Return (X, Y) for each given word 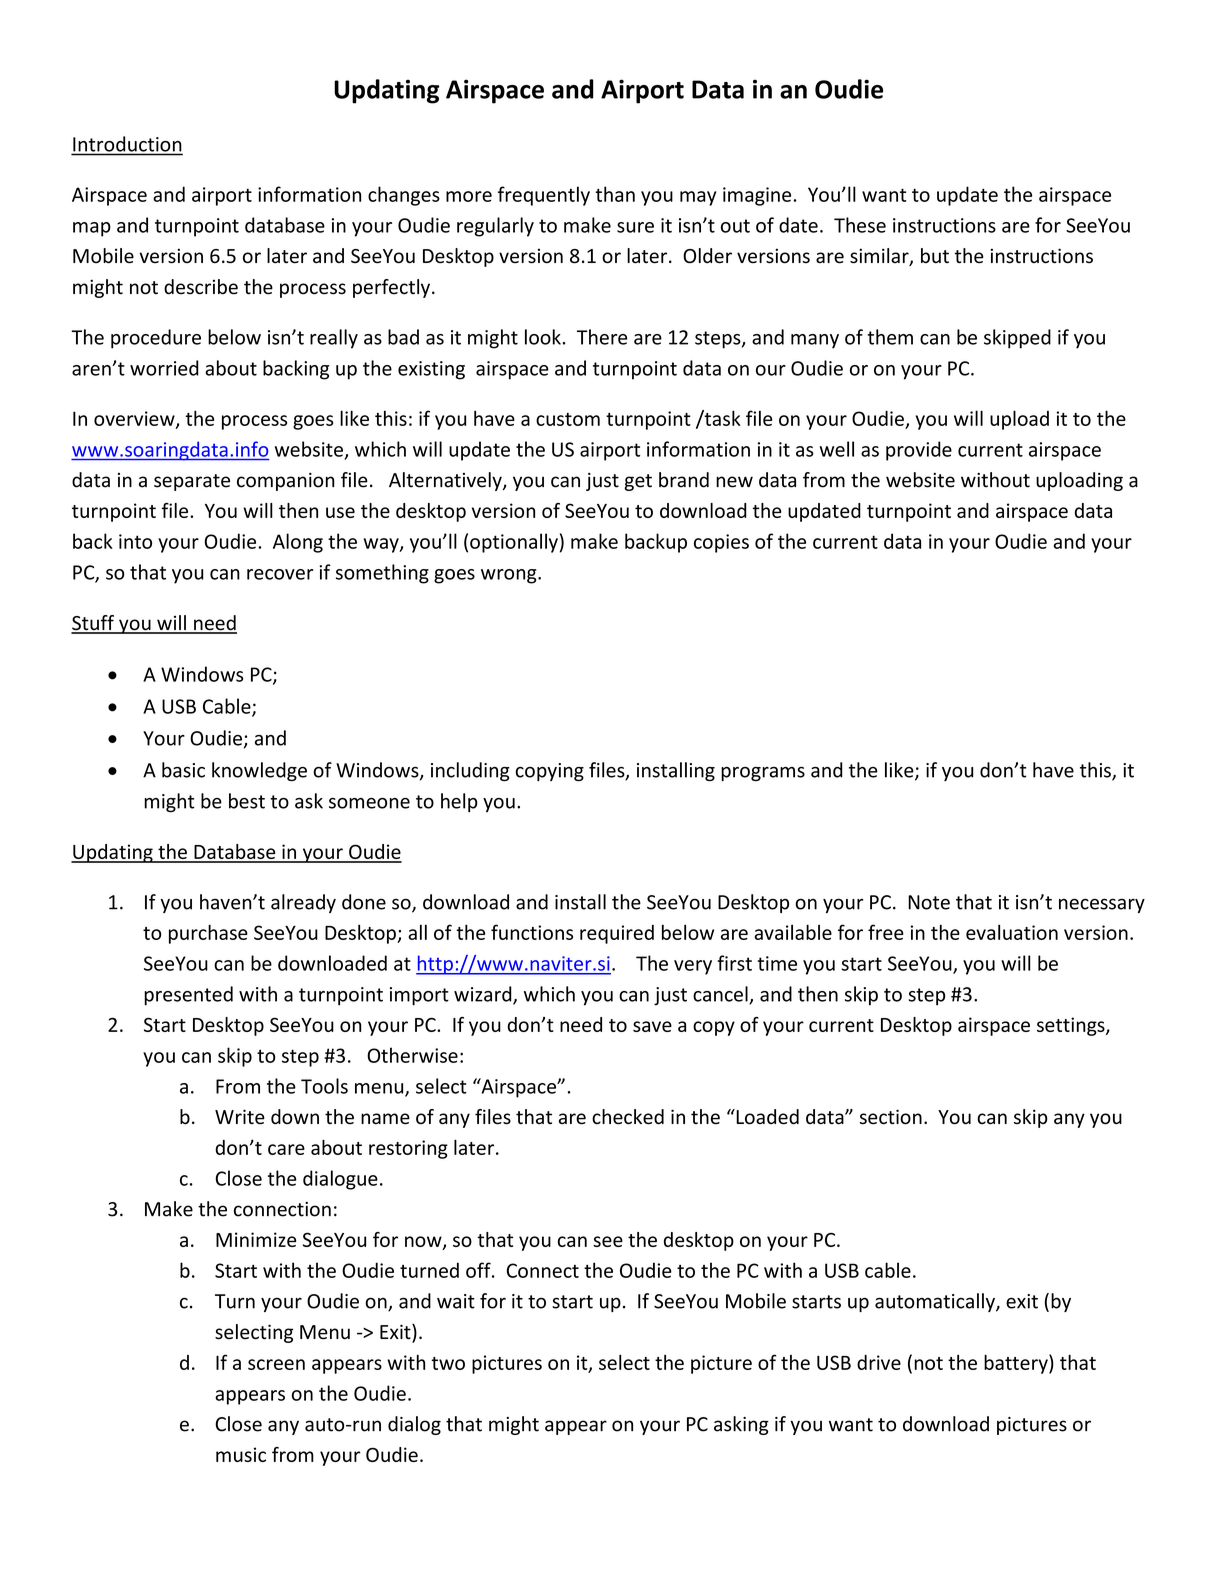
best (247, 801)
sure (635, 227)
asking (741, 1425)
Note (929, 902)
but (935, 255)
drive (879, 1362)
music (241, 1454)
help (459, 802)
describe (201, 287)
